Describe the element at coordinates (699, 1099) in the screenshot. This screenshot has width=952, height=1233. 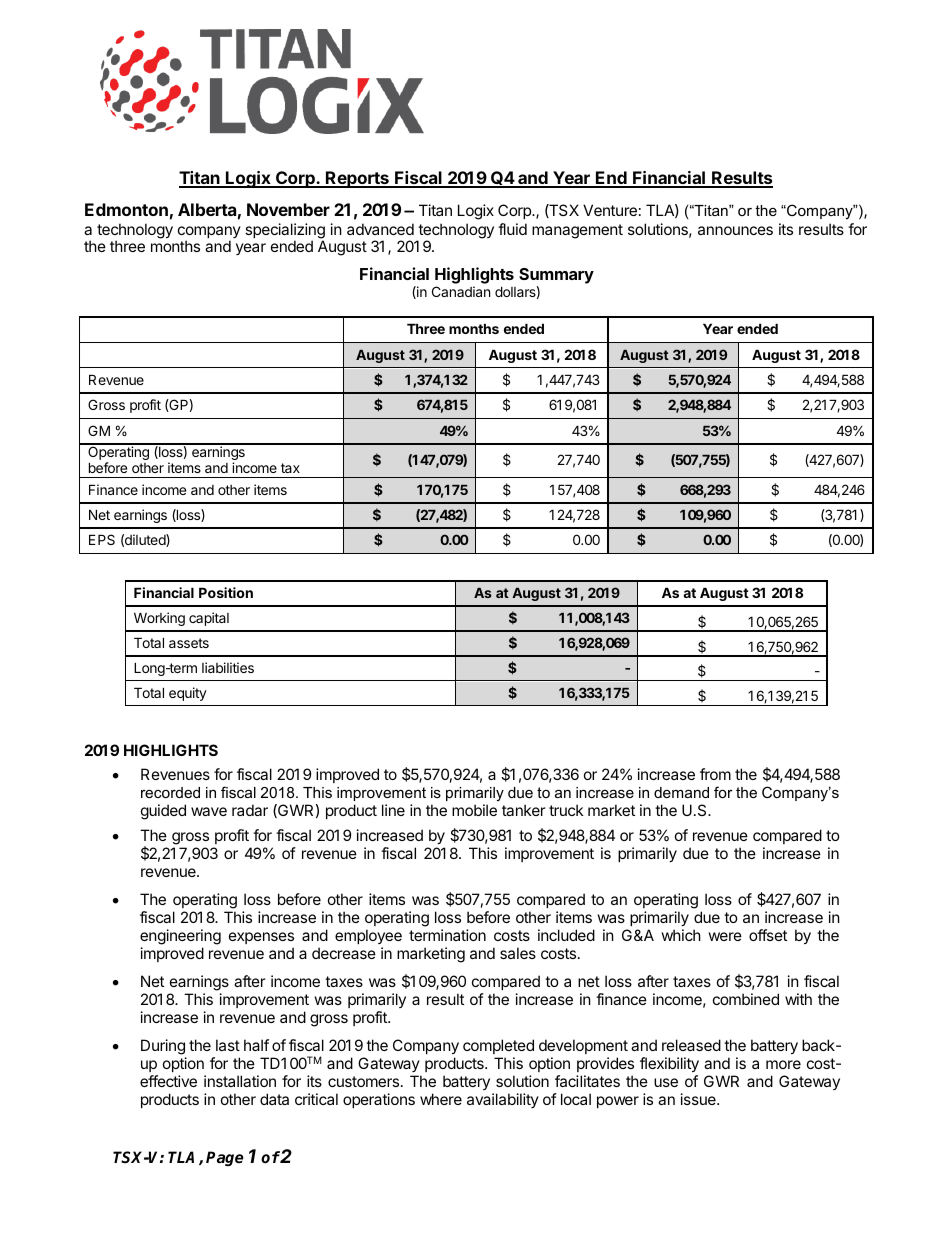
I see `issue` at that location.
